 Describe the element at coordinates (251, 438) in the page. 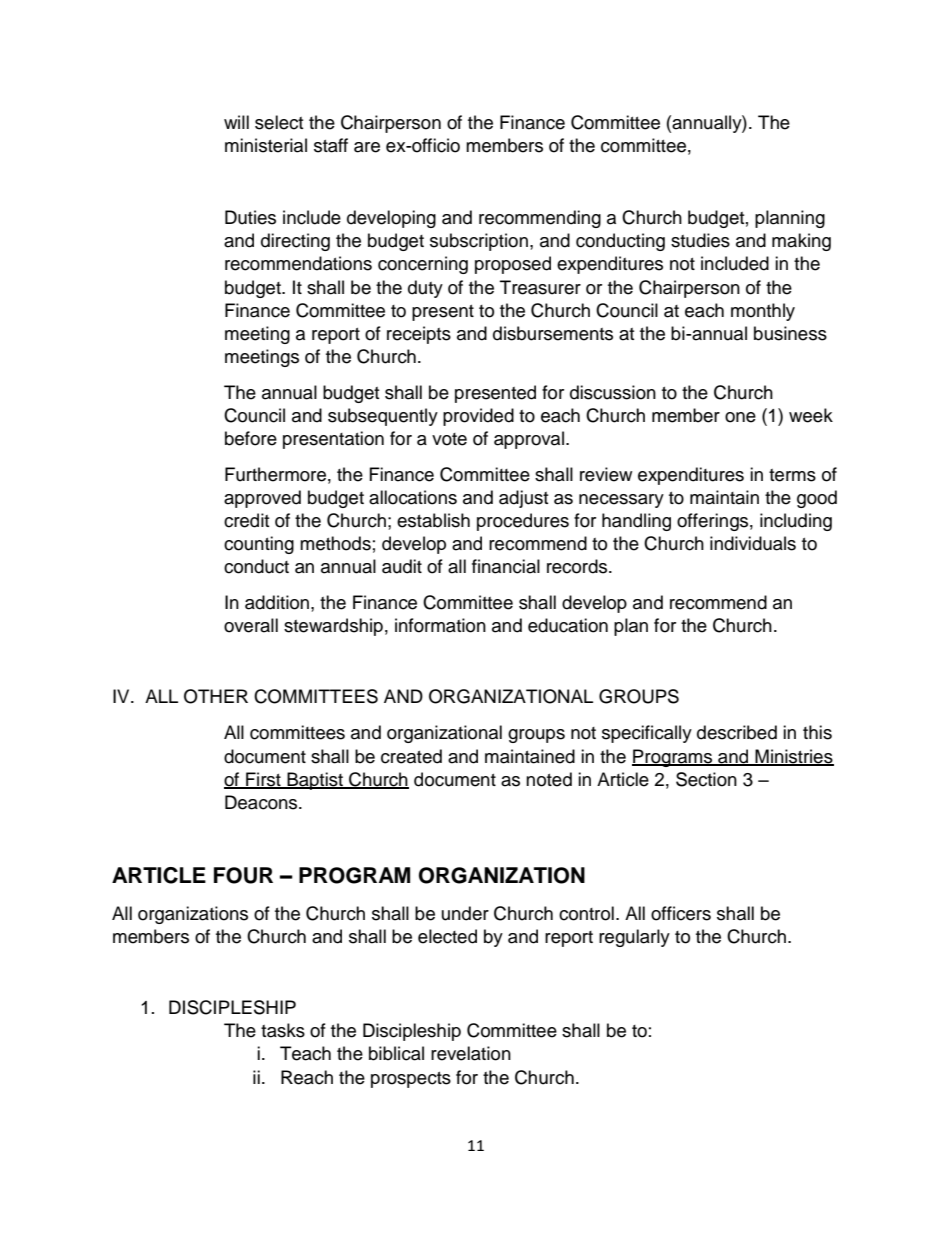

I see `before` at that location.
